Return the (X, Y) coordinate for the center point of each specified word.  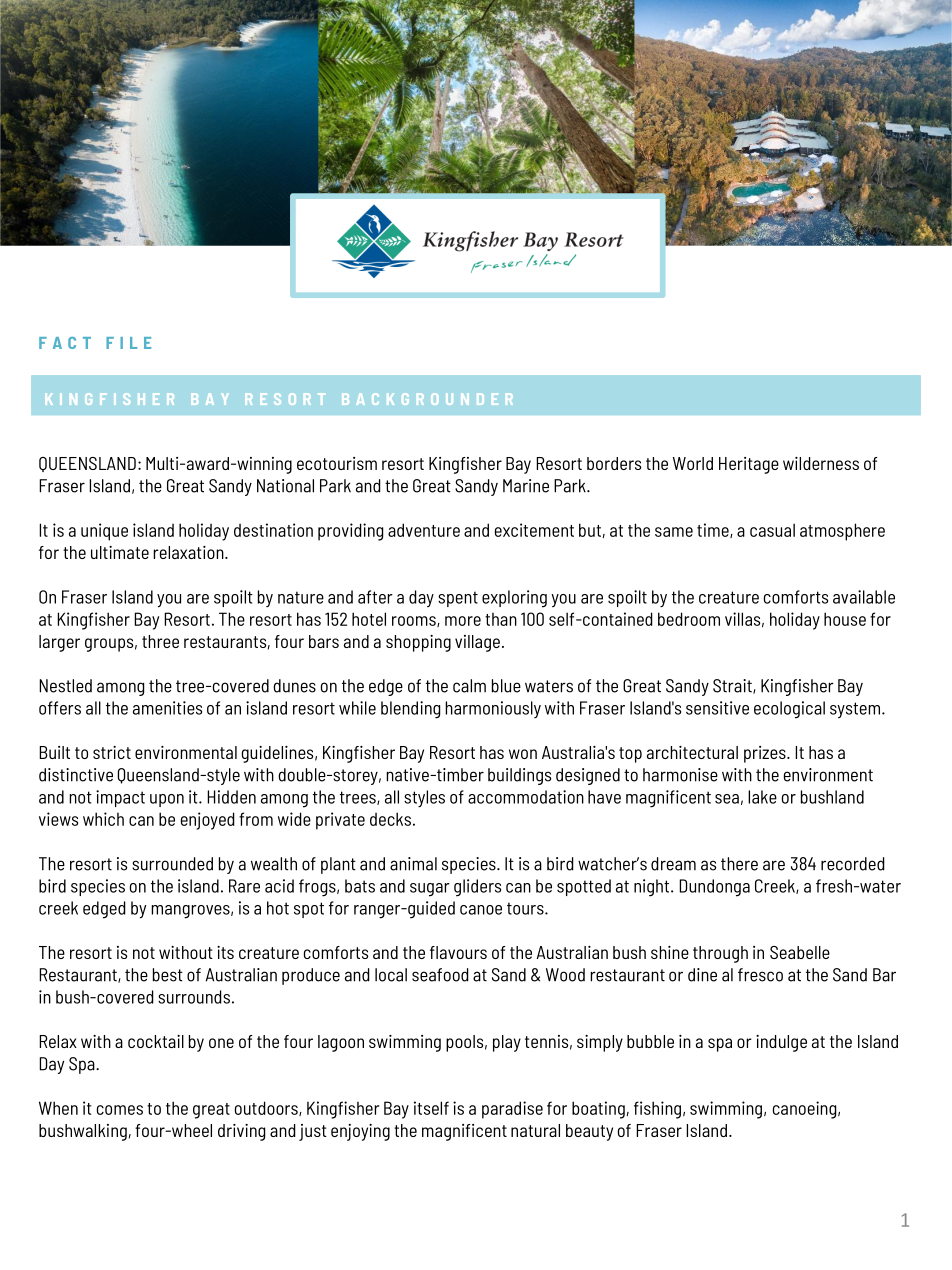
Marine (526, 486)
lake (762, 797)
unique (104, 532)
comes (120, 1110)
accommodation (526, 797)
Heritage (749, 465)
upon (167, 800)
